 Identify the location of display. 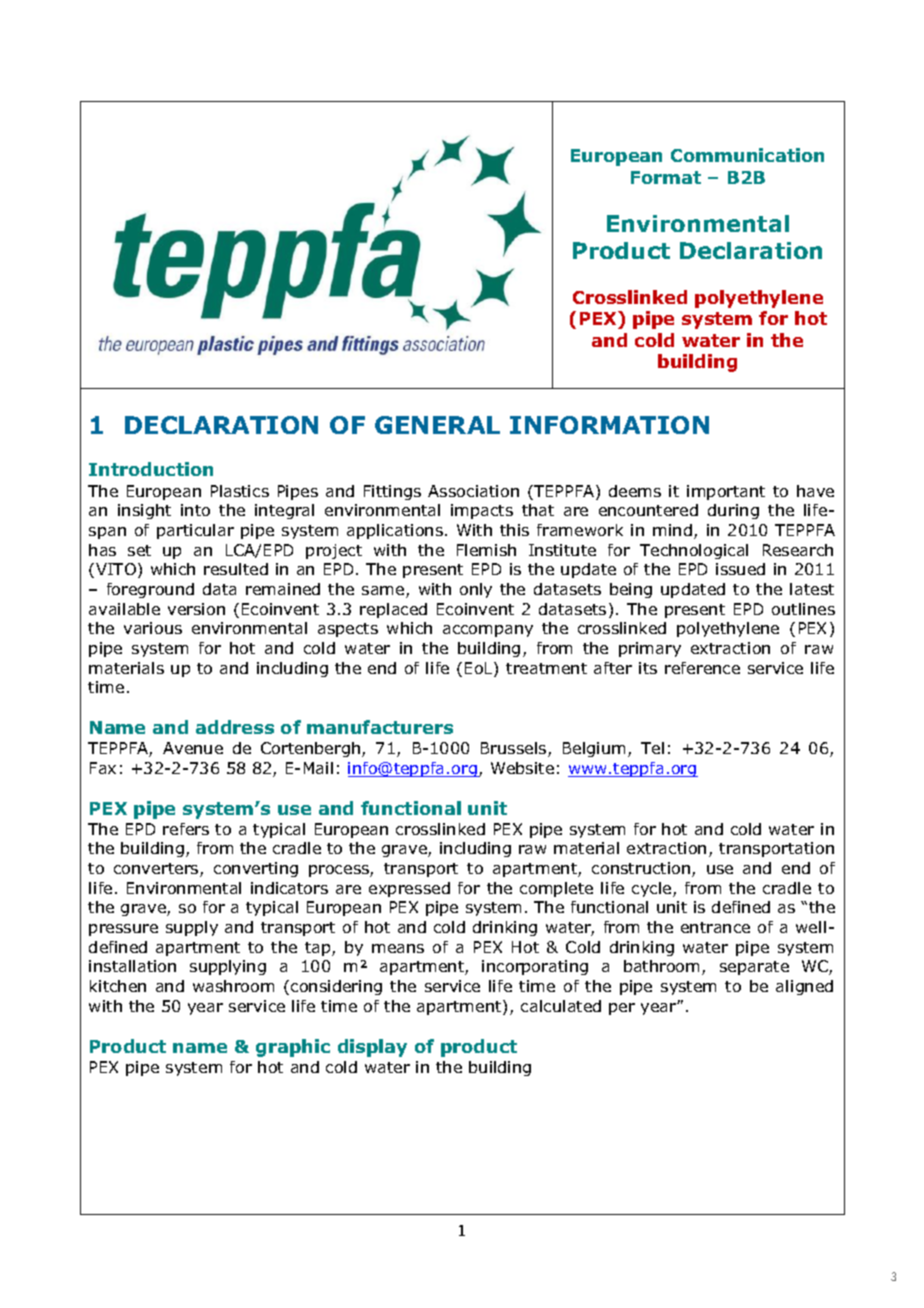
(372, 1048).
